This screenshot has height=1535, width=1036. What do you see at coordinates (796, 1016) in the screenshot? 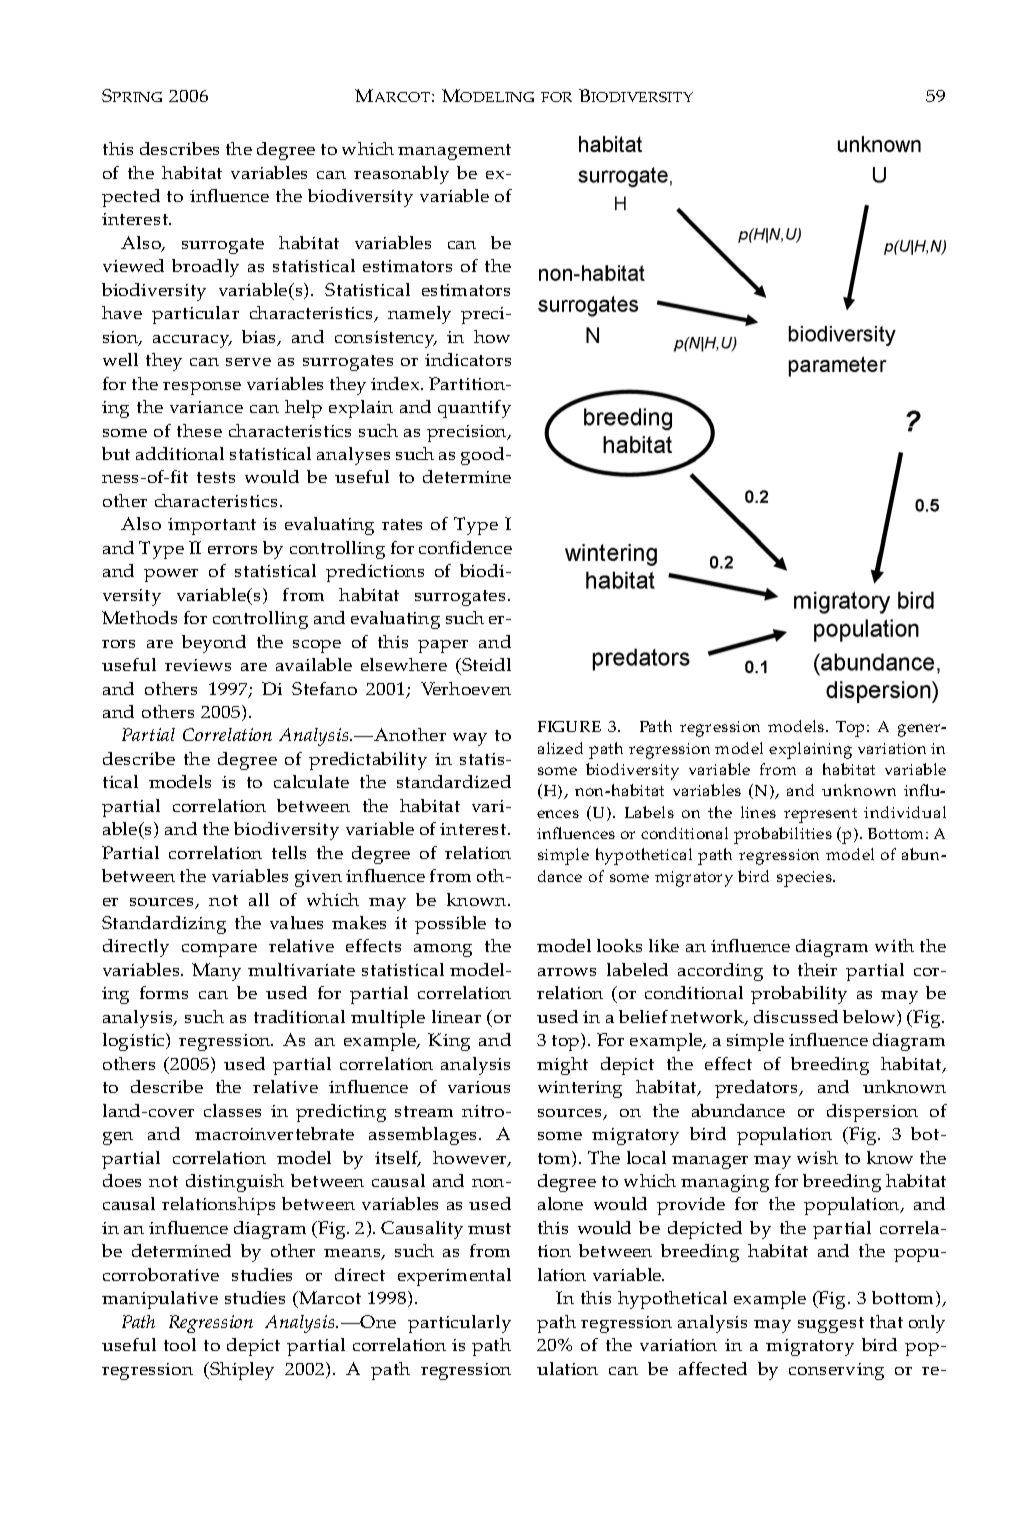
I see `discussed` at bounding box center [796, 1016].
